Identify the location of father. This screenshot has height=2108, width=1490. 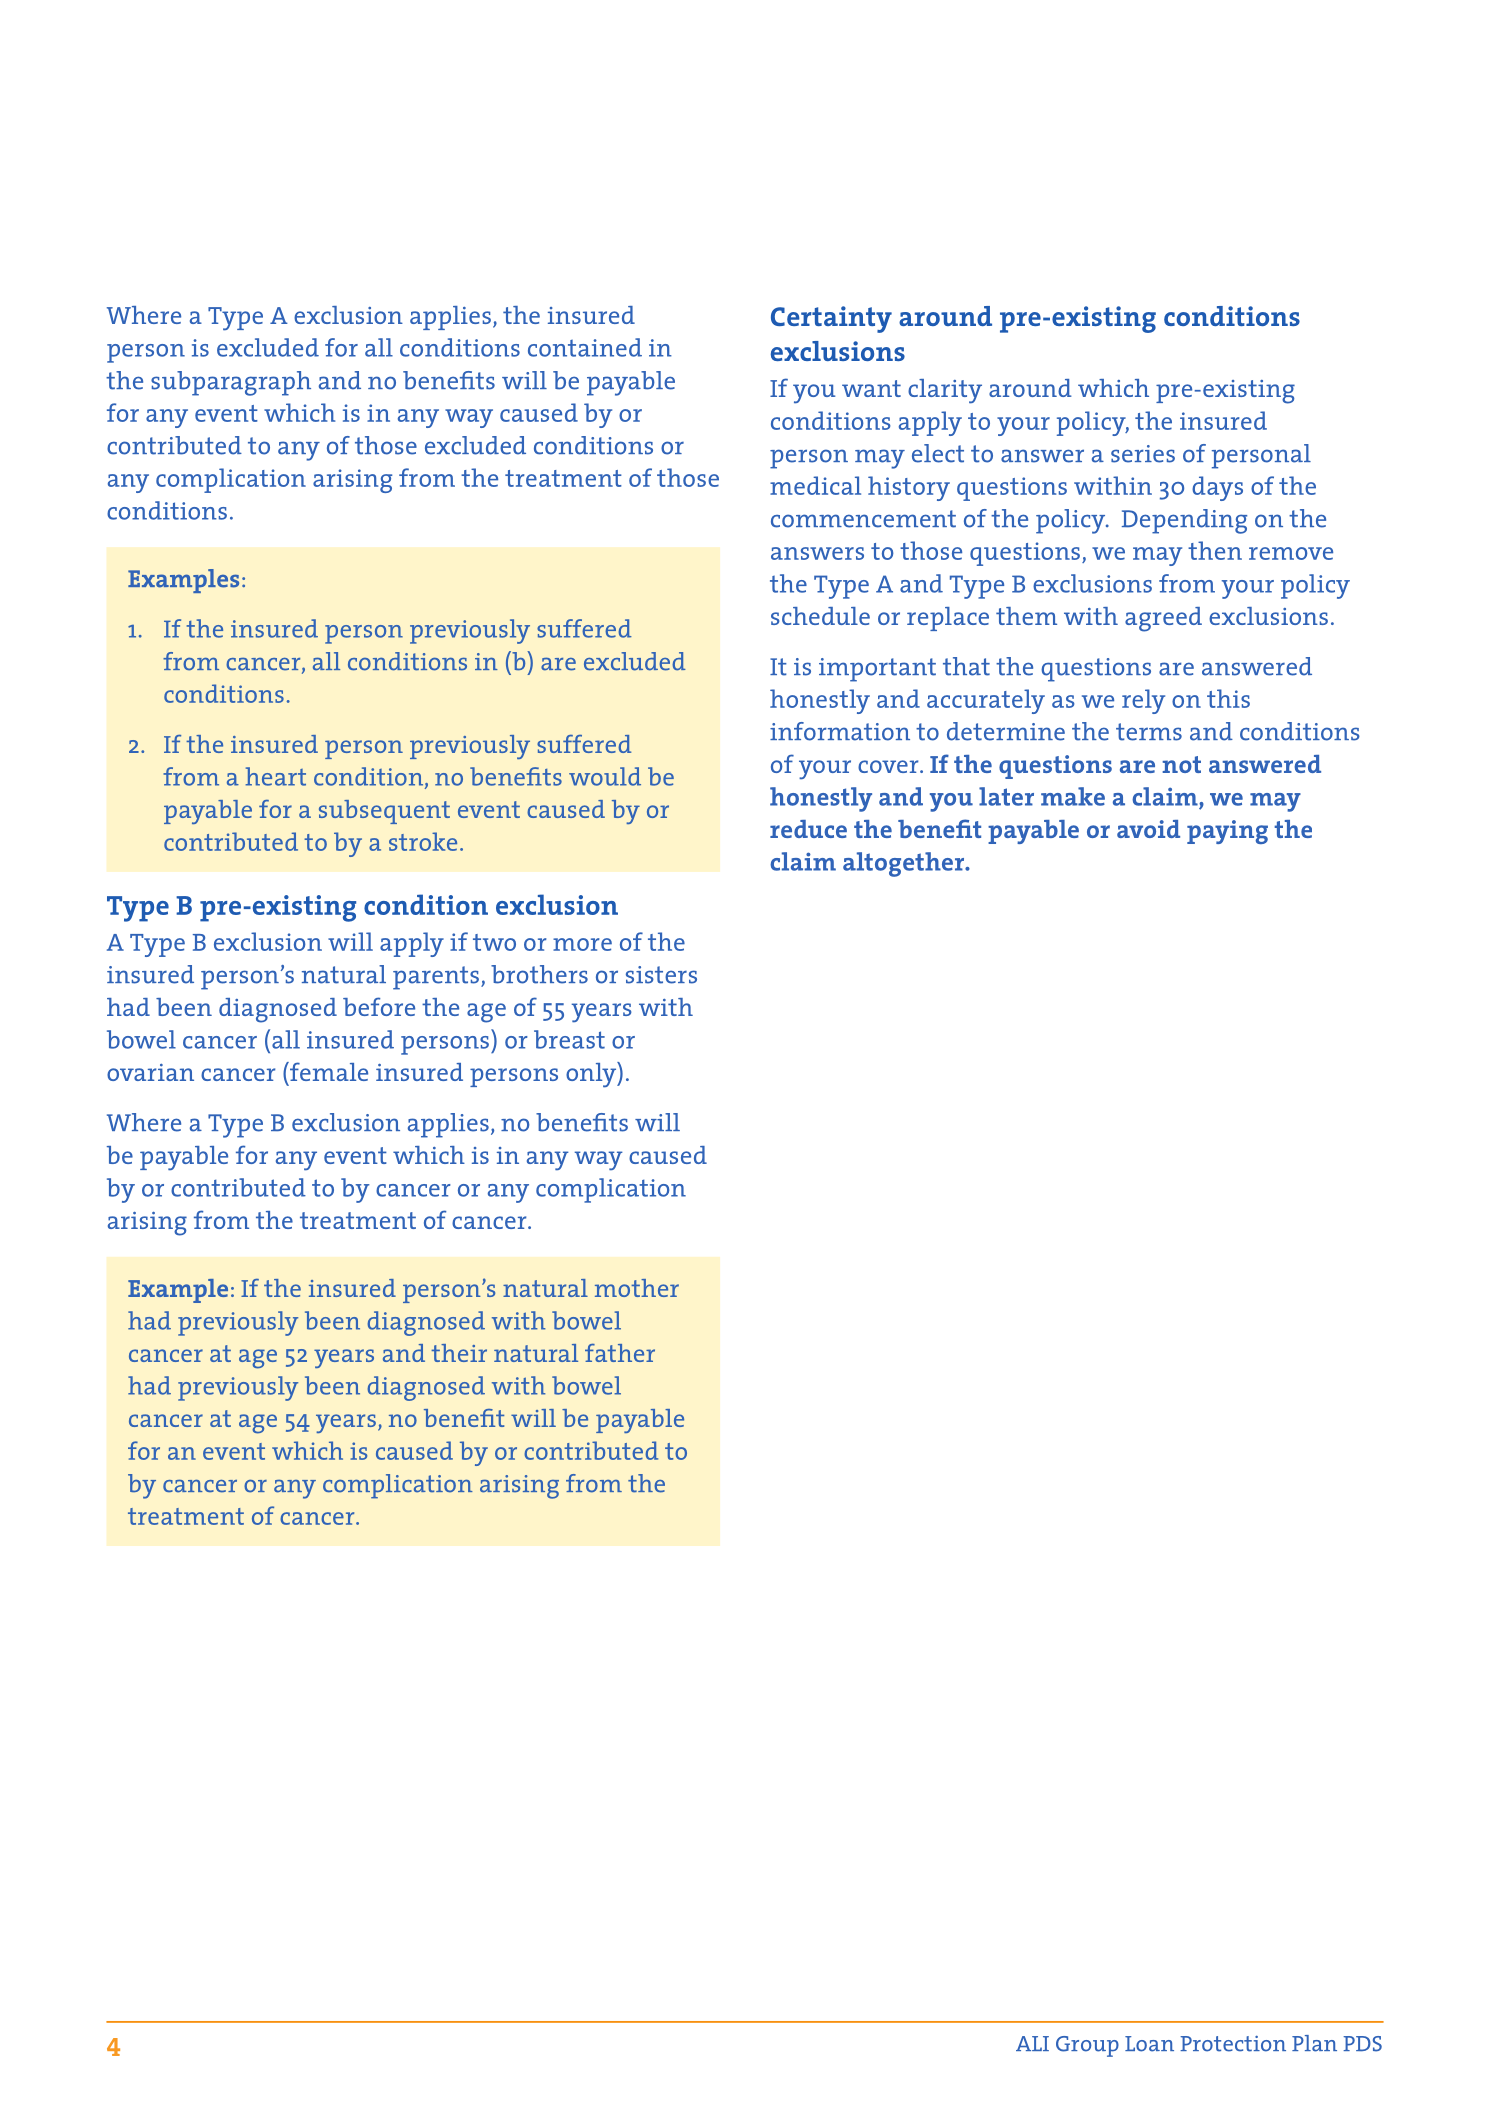
(620, 1353).
